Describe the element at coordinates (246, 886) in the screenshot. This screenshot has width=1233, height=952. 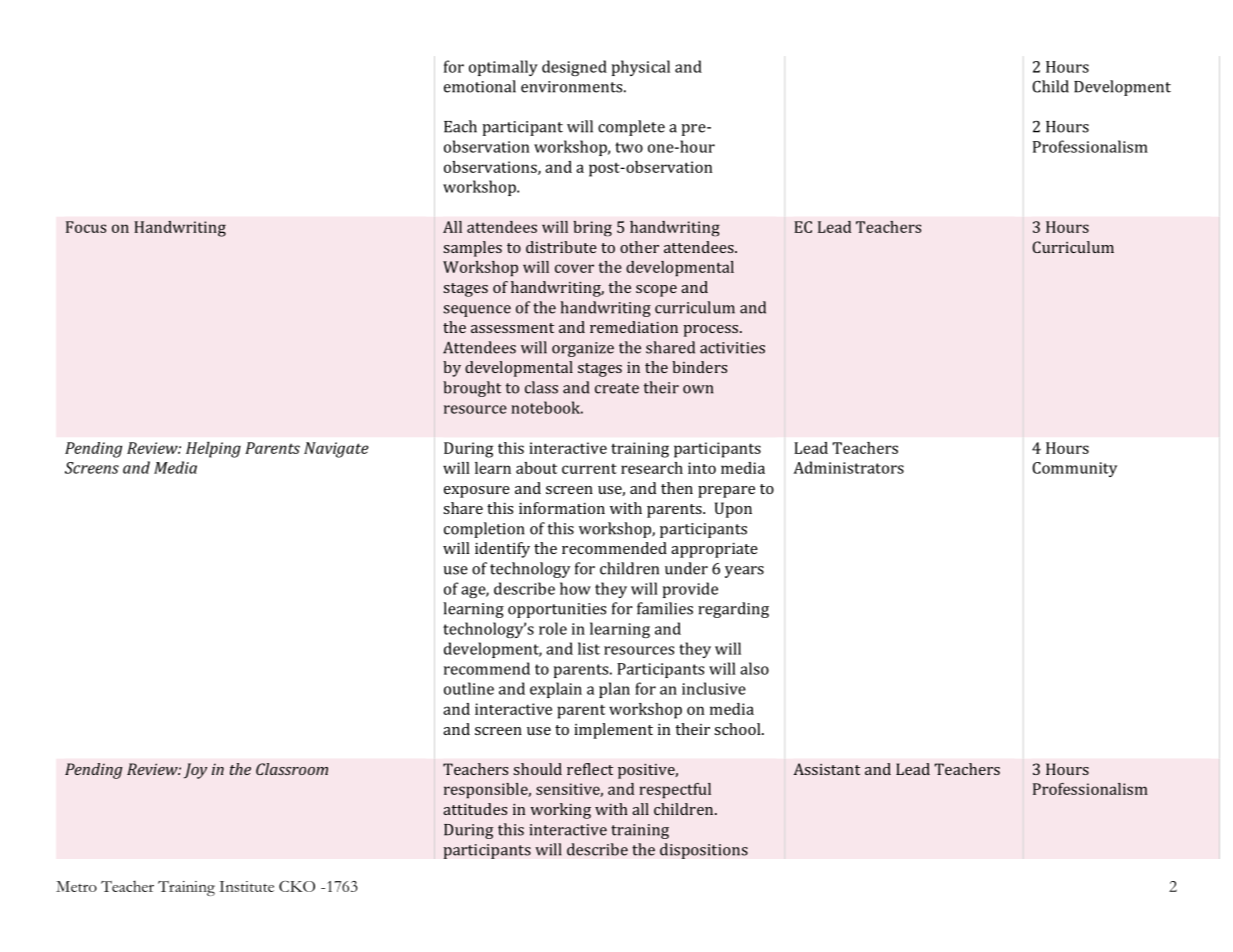
I see `Institute` at that location.
